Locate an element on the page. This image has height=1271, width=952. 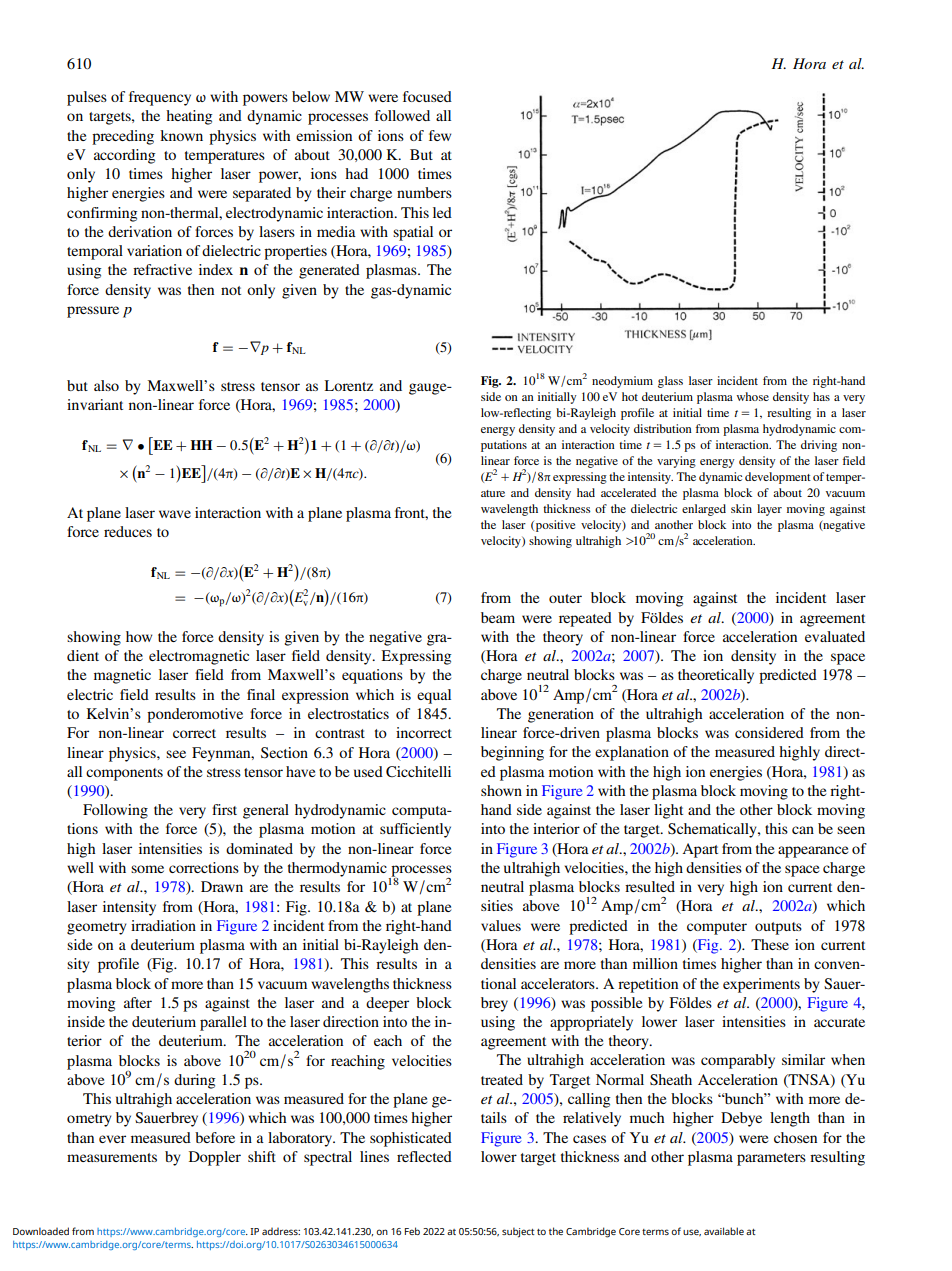
final is located at coordinates (261, 694).
